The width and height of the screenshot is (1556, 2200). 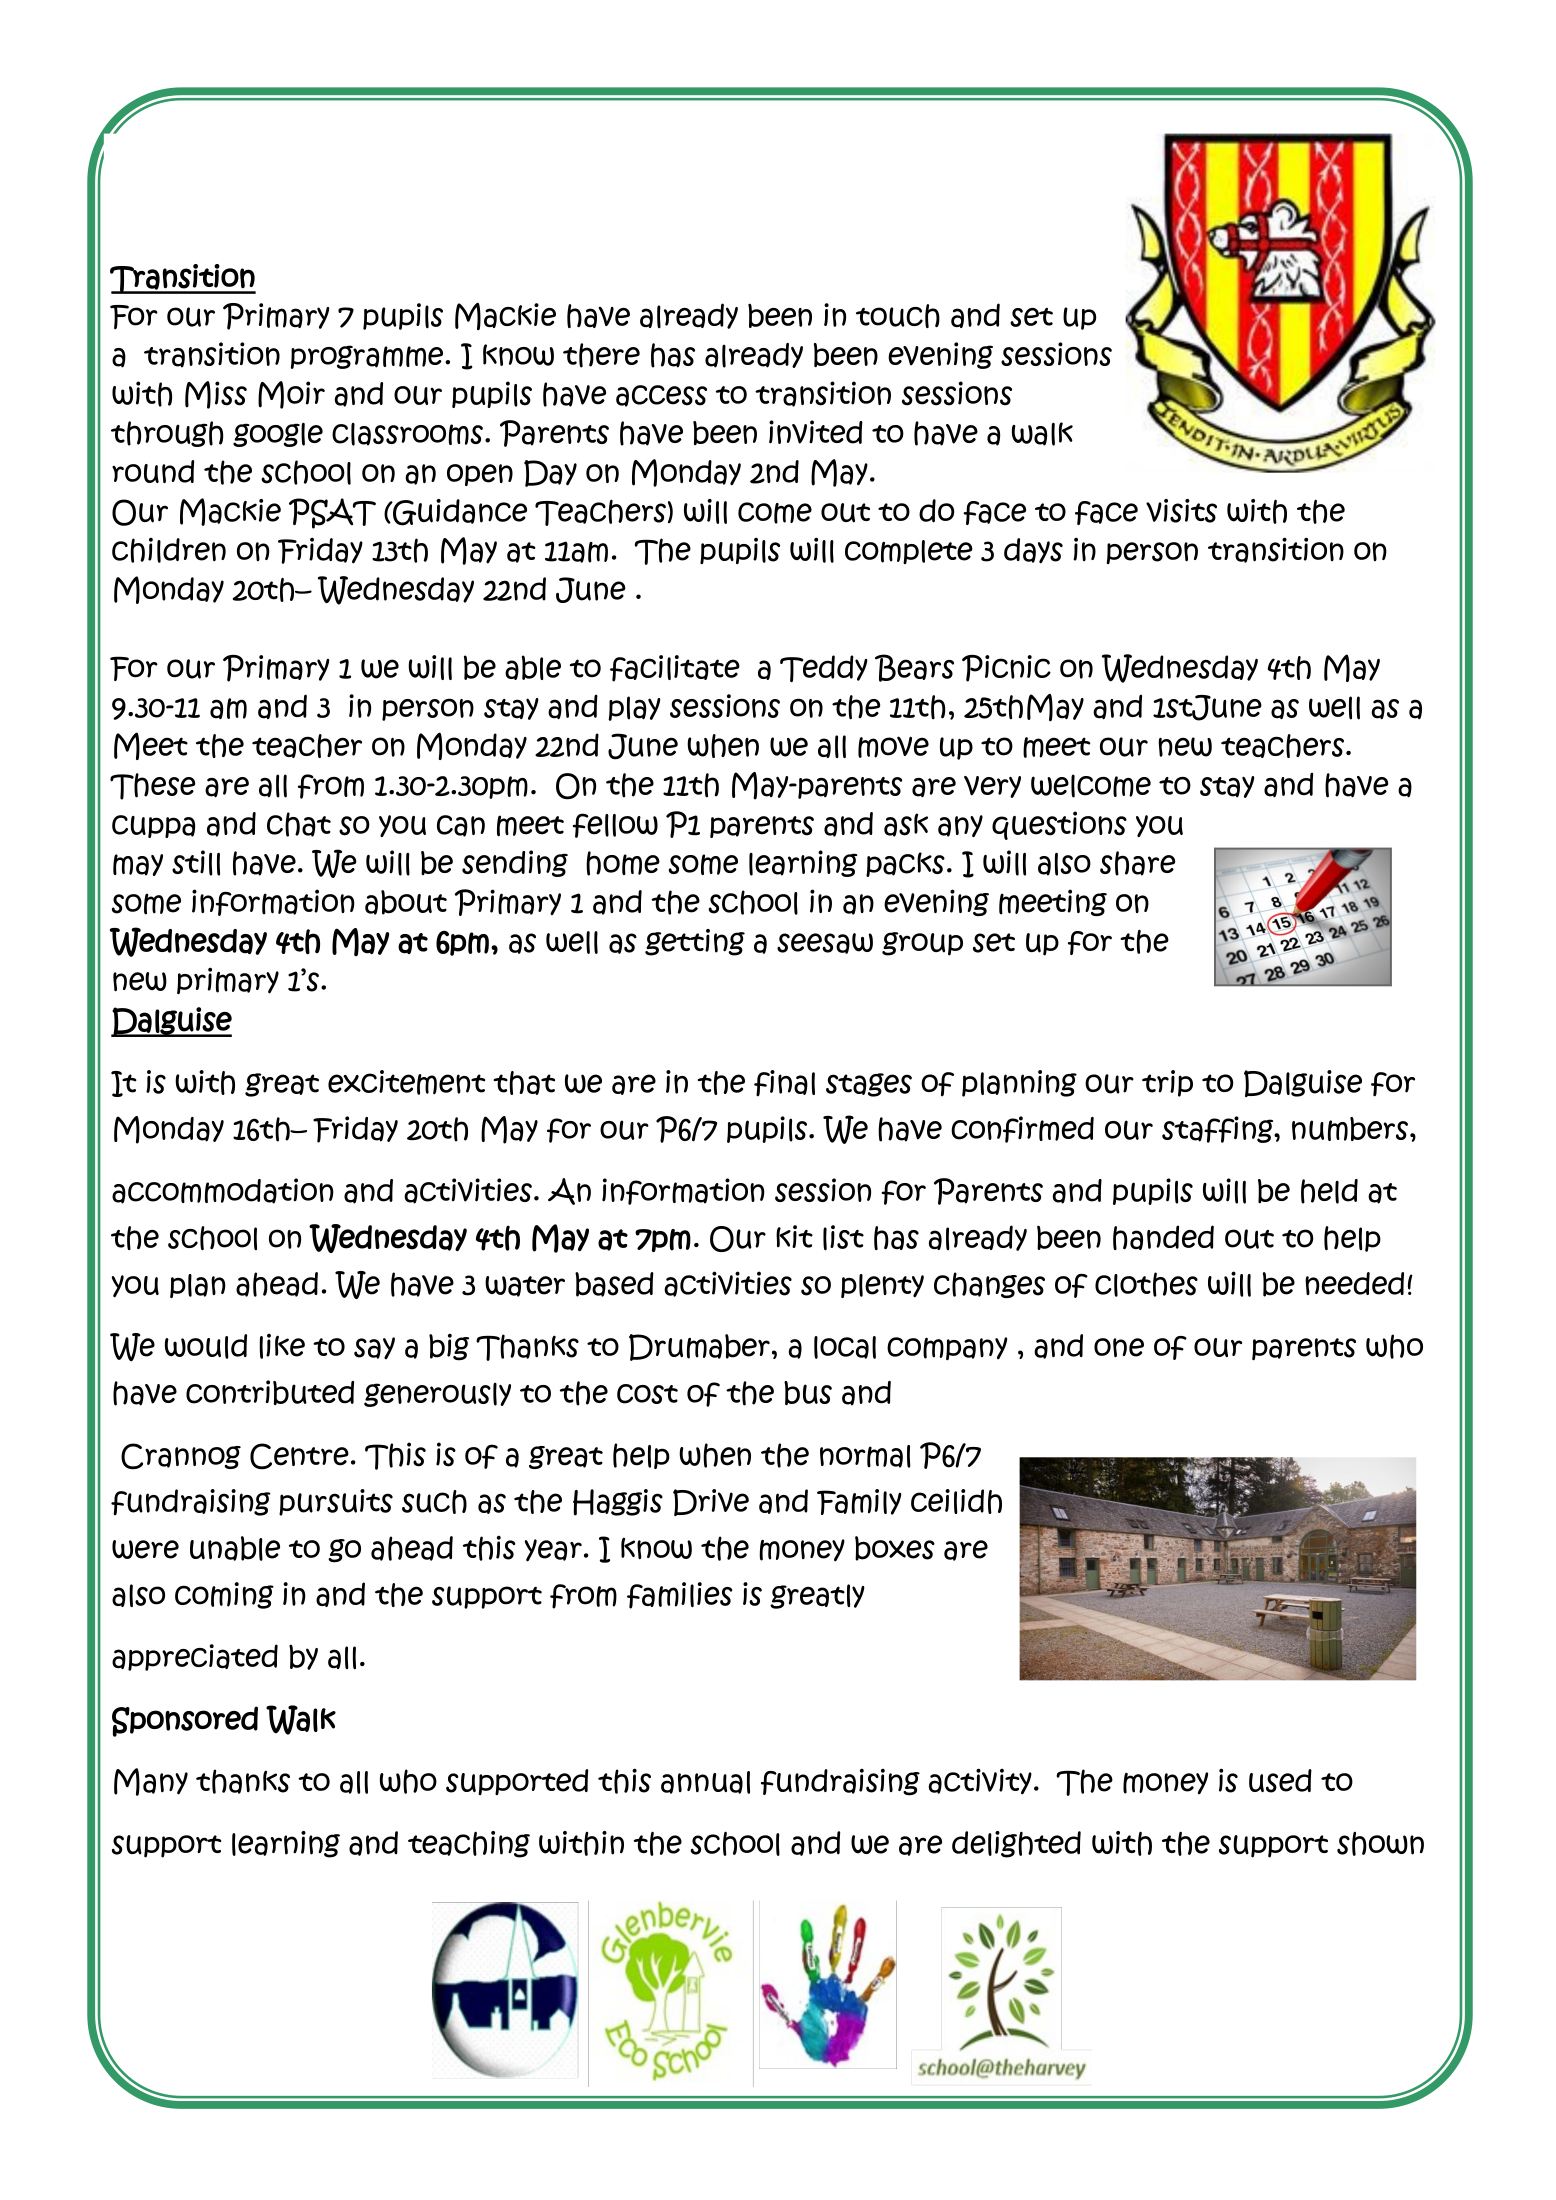 I want to click on annual, so click(x=705, y=1782).
